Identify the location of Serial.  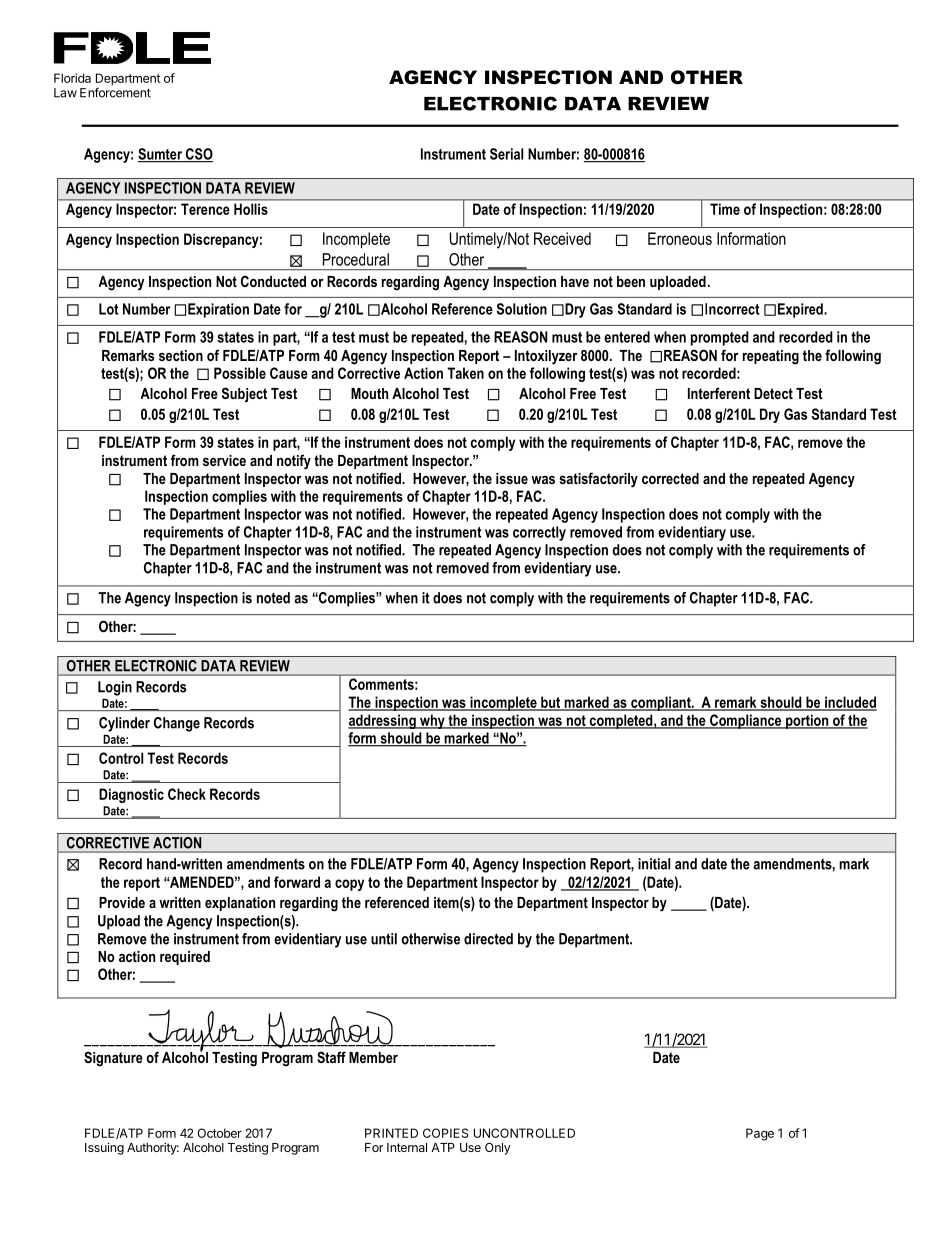
(506, 154).
